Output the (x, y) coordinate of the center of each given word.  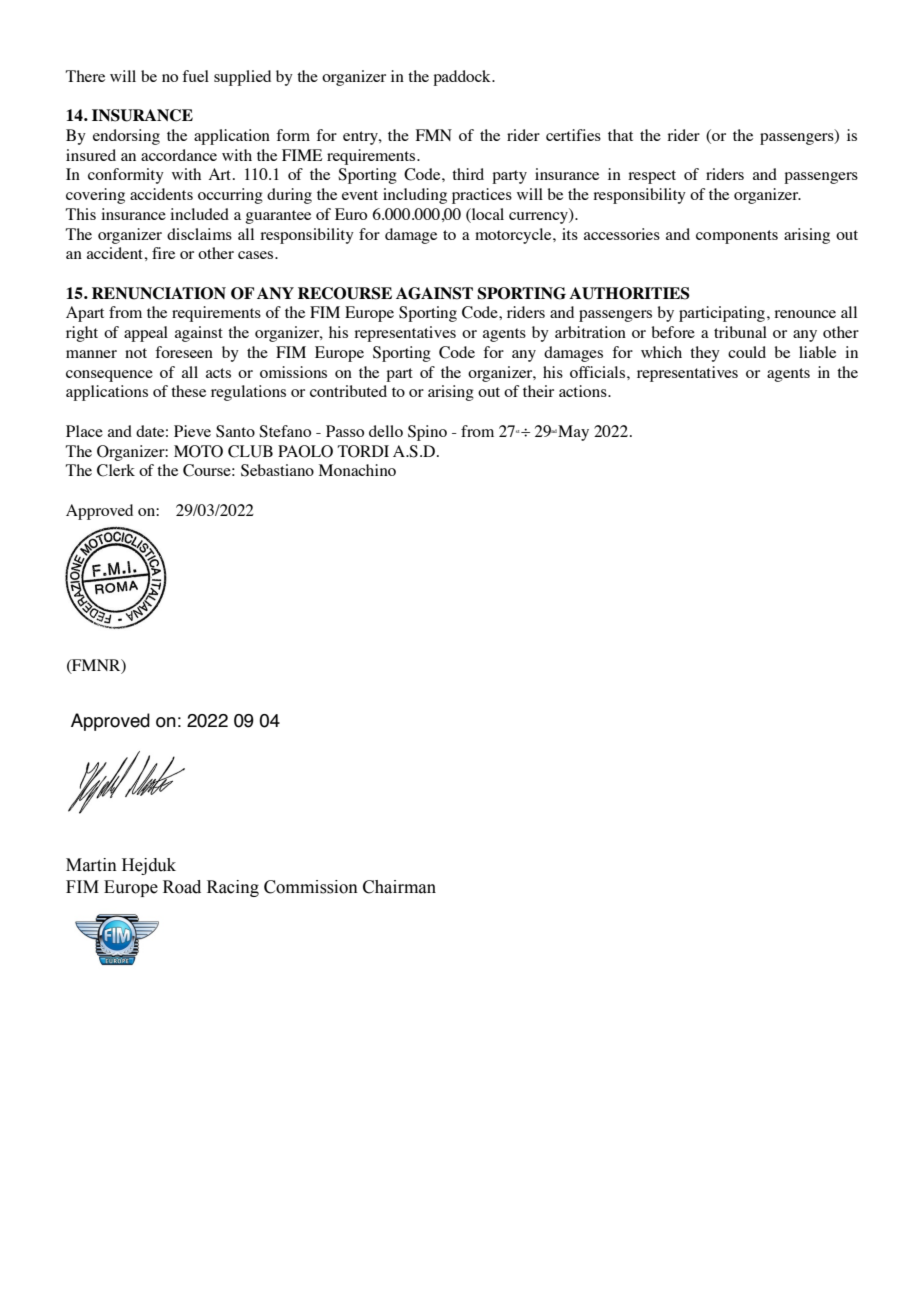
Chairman (399, 887)
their (538, 391)
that (620, 135)
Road (182, 887)
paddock (463, 78)
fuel (195, 76)
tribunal (740, 332)
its (570, 234)
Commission (311, 887)
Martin (91, 865)
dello (386, 431)
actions (584, 391)
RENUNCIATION (159, 293)
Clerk (116, 470)
